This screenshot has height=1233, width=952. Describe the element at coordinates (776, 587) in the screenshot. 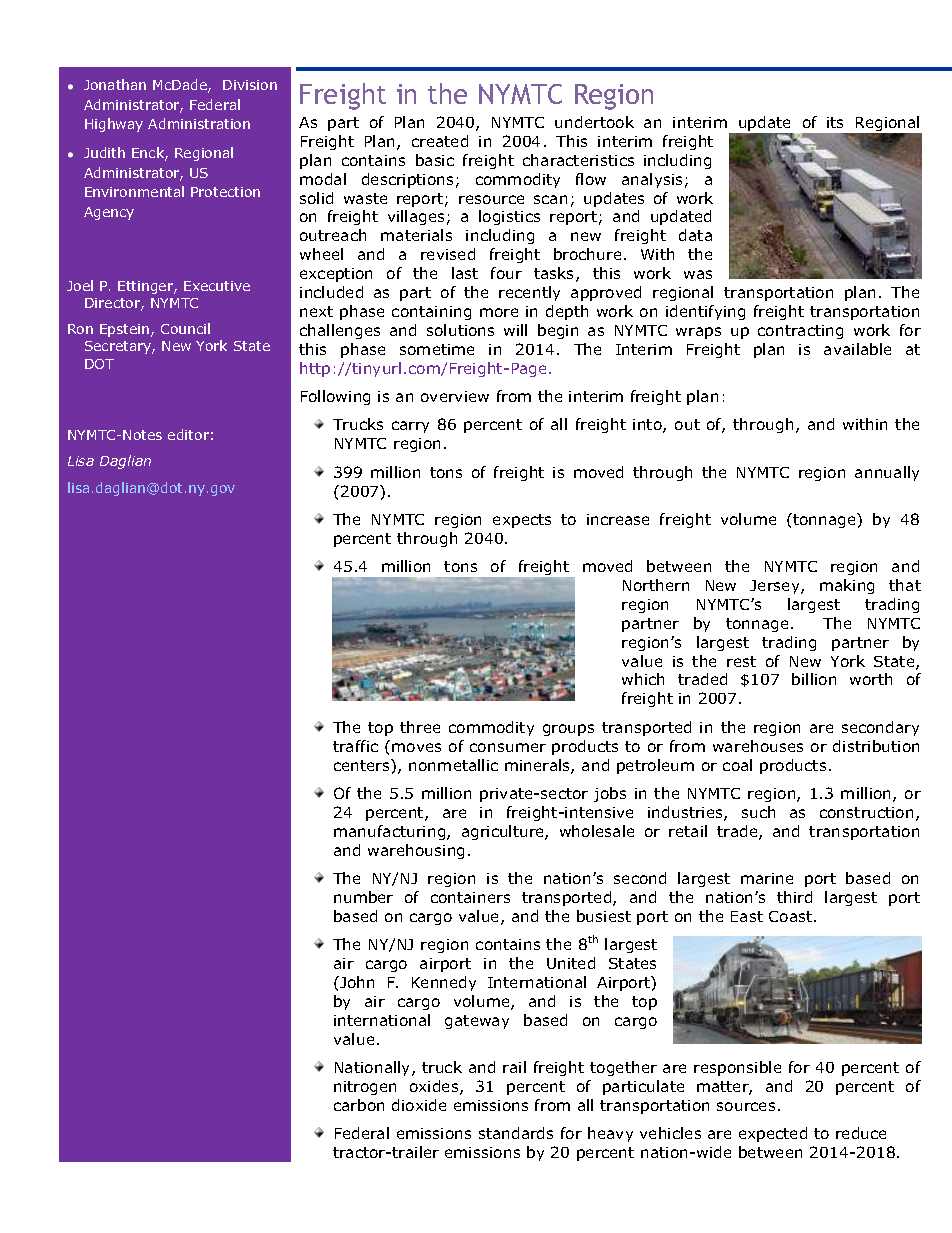

I see `Jersey` at that location.
